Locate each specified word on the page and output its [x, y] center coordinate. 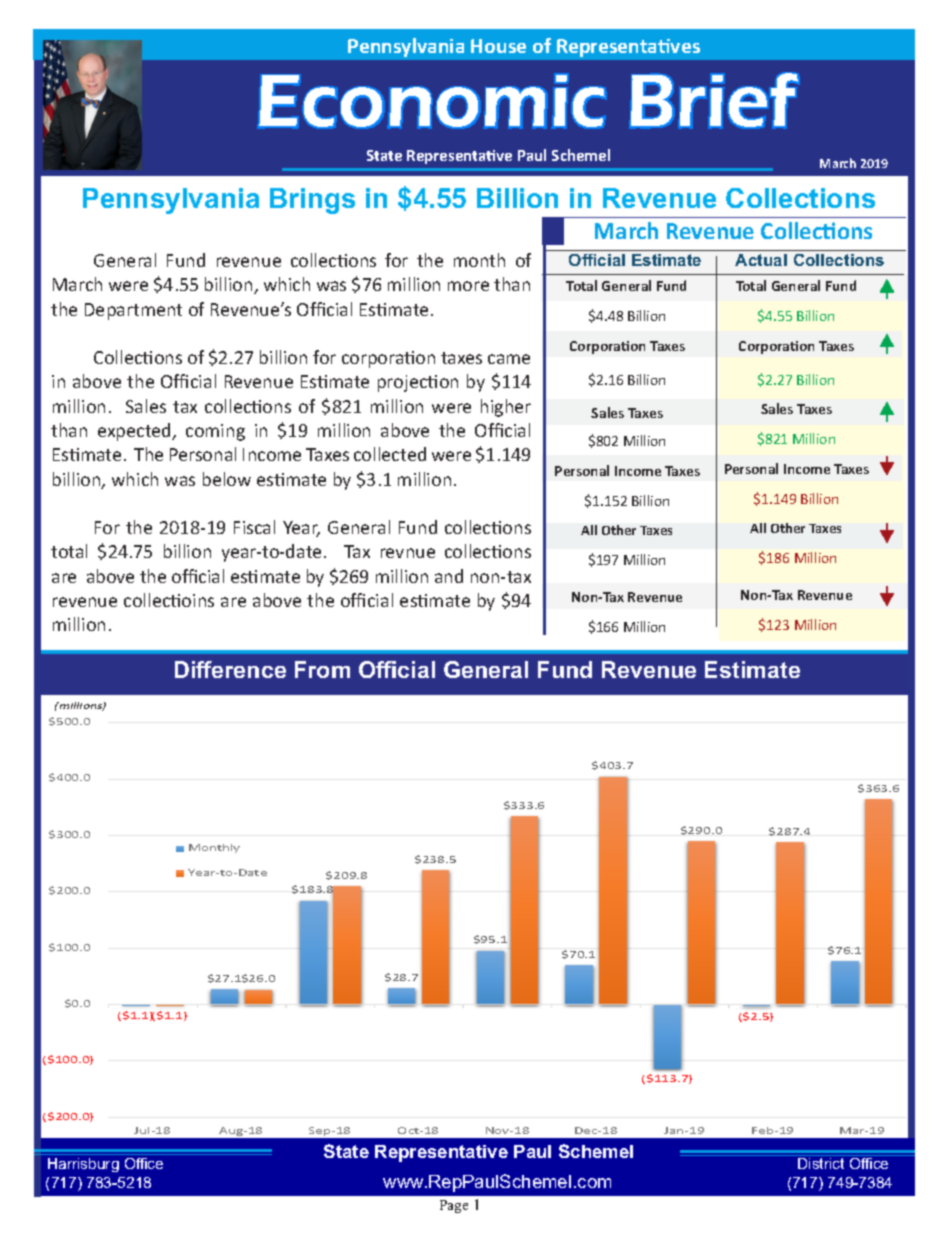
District [821, 1163]
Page [454, 1206]
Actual [761, 260]
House [498, 46]
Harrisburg [83, 1165]
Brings [312, 201]
